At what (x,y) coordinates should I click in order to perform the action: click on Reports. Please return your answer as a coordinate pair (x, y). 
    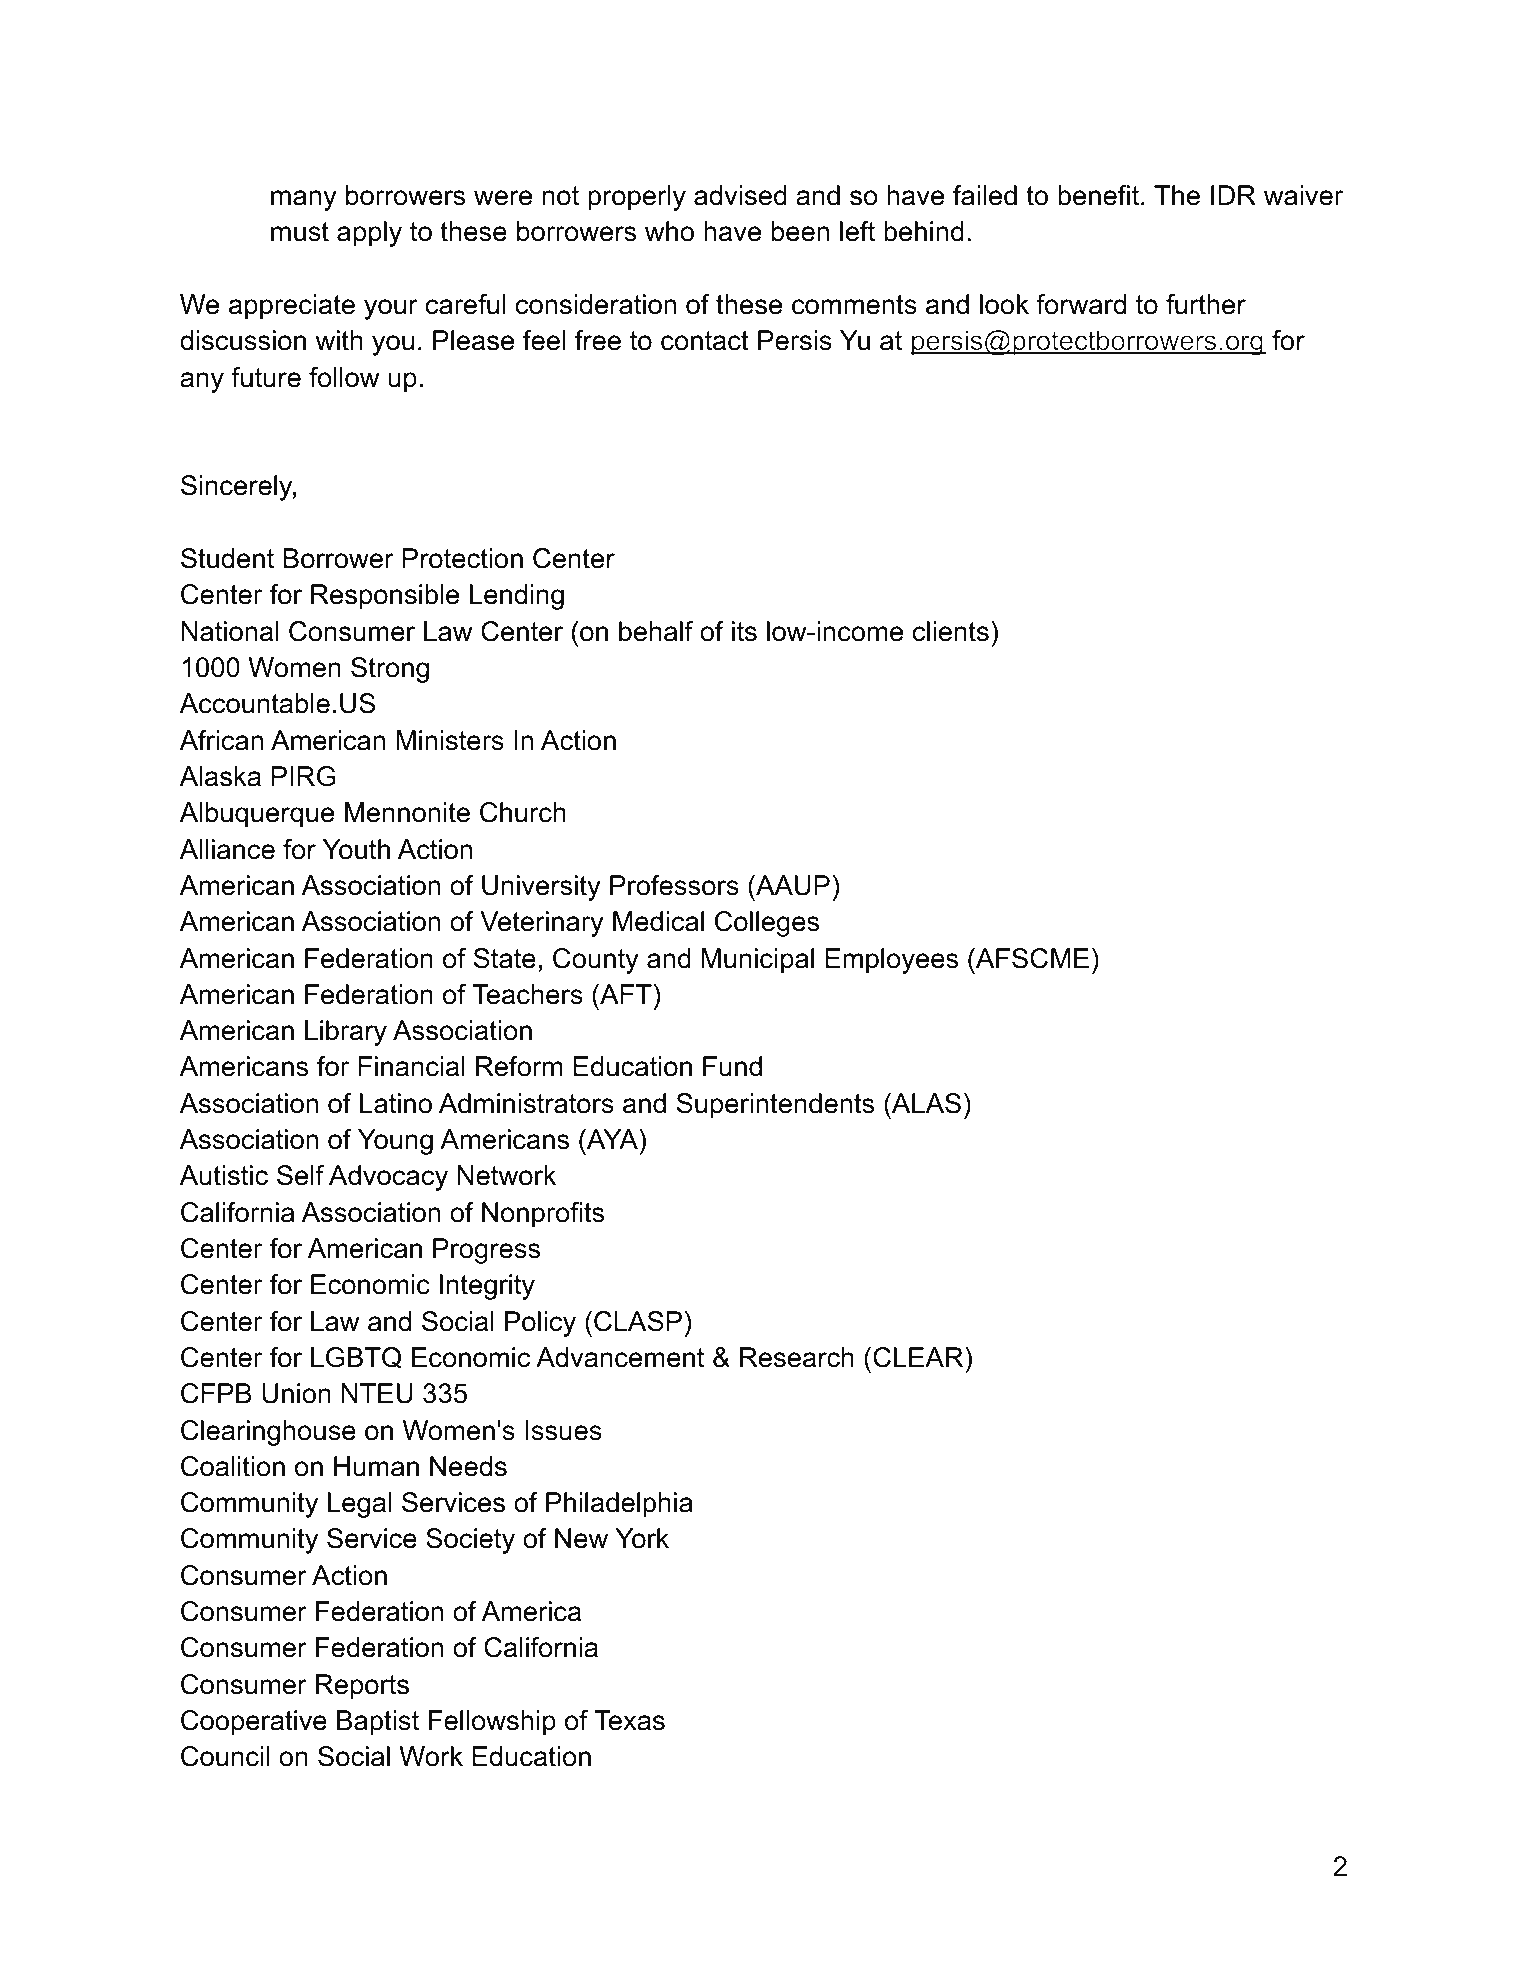
    Looking at the image, I should click on (362, 1687).
